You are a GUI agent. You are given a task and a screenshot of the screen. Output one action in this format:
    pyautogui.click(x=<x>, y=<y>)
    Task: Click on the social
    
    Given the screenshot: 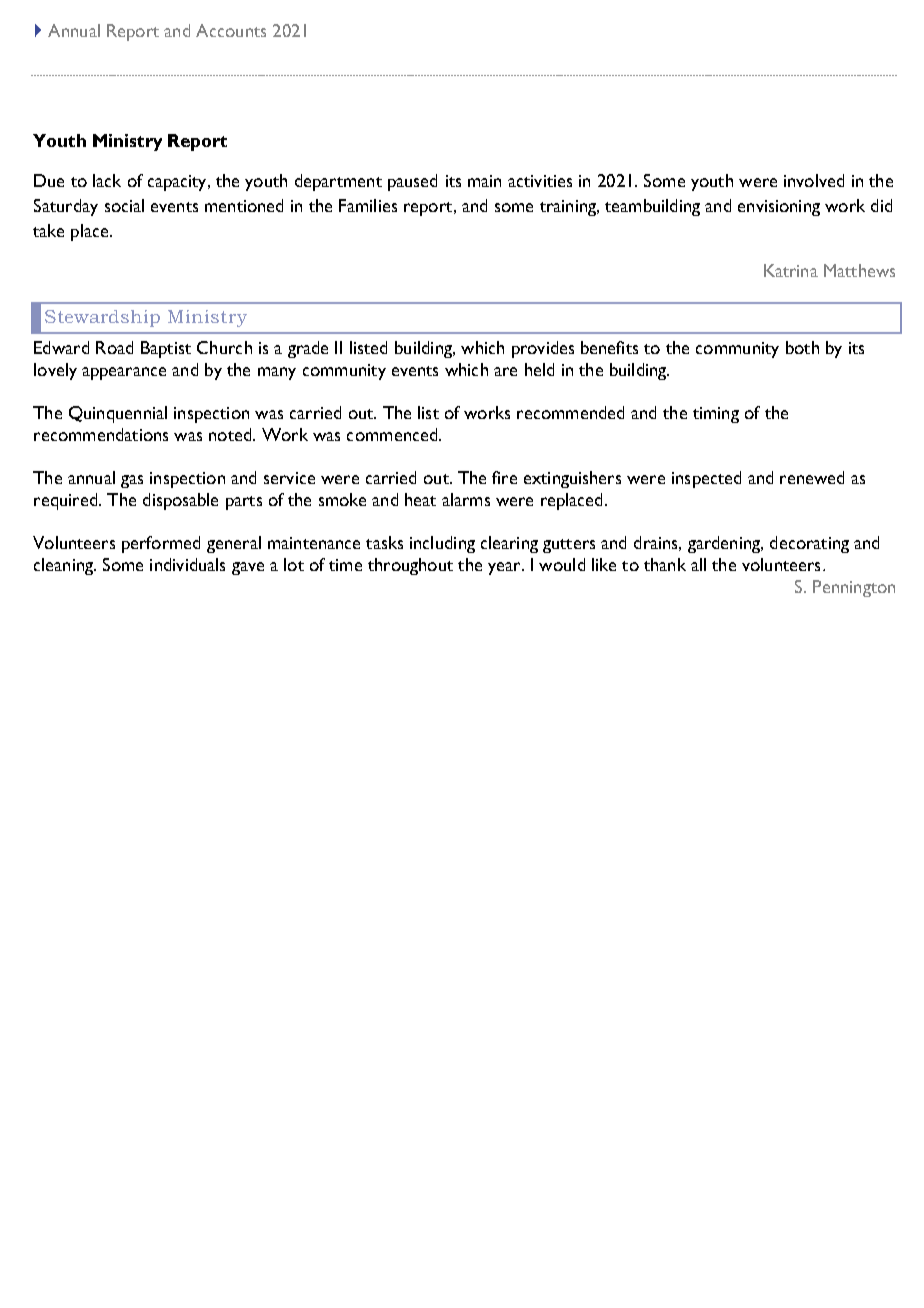 What is the action you would take?
    pyautogui.click(x=124, y=205)
